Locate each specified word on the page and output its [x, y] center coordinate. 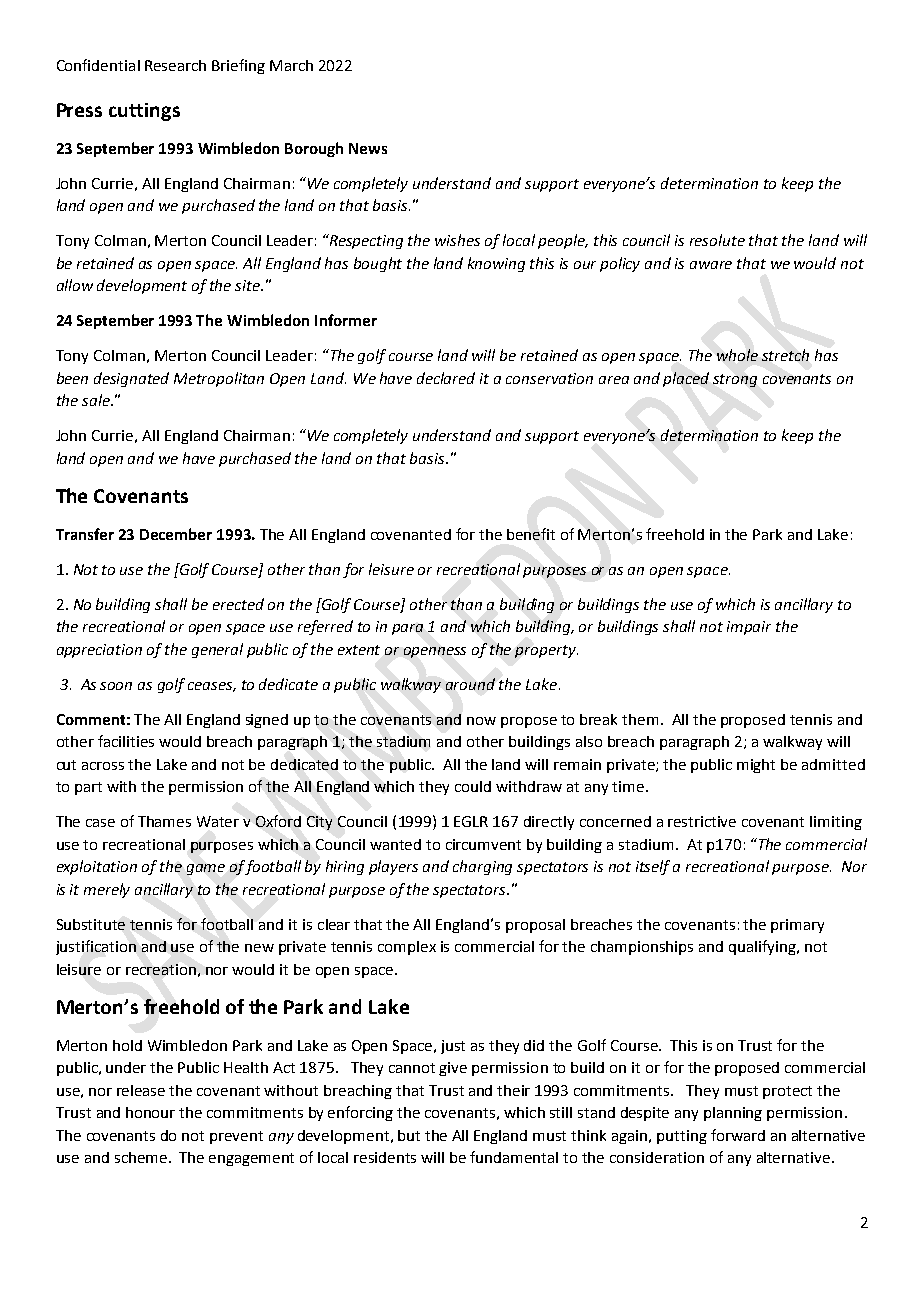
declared [446, 378]
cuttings [144, 112]
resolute [717, 240]
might [756, 766]
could [473, 786]
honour [150, 1112]
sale [97, 400]
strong [735, 380]
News [368, 148]
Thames [164, 821]
